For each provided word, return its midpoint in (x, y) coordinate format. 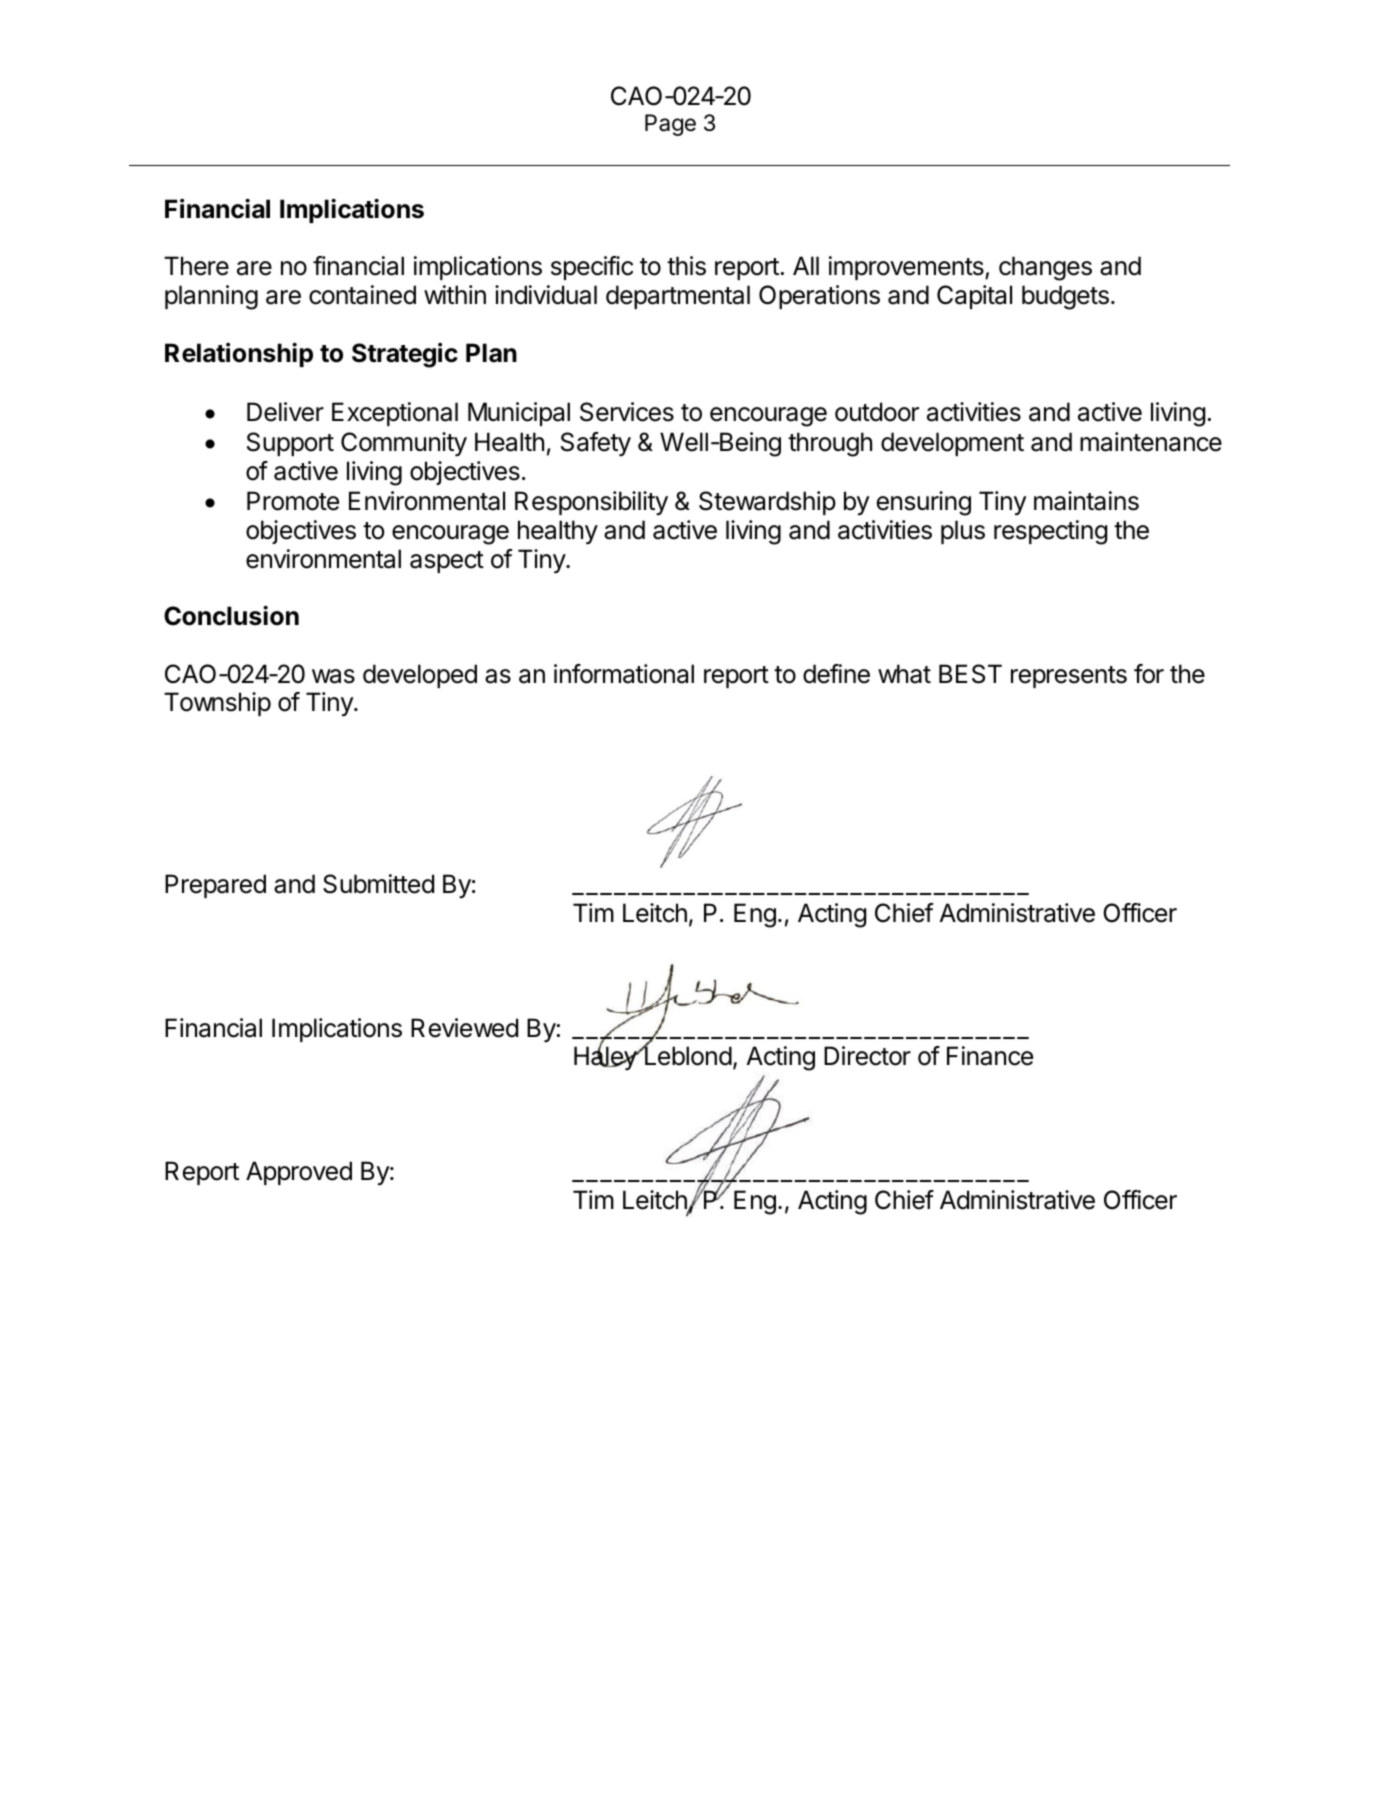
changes (1045, 268)
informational (624, 674)
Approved (299, 1173)
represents (1069, 677)
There (196, 266)
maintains (1086, 501)
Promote (293, 501)
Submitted (378, 884)
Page (670, 125)
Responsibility (591, 503)
